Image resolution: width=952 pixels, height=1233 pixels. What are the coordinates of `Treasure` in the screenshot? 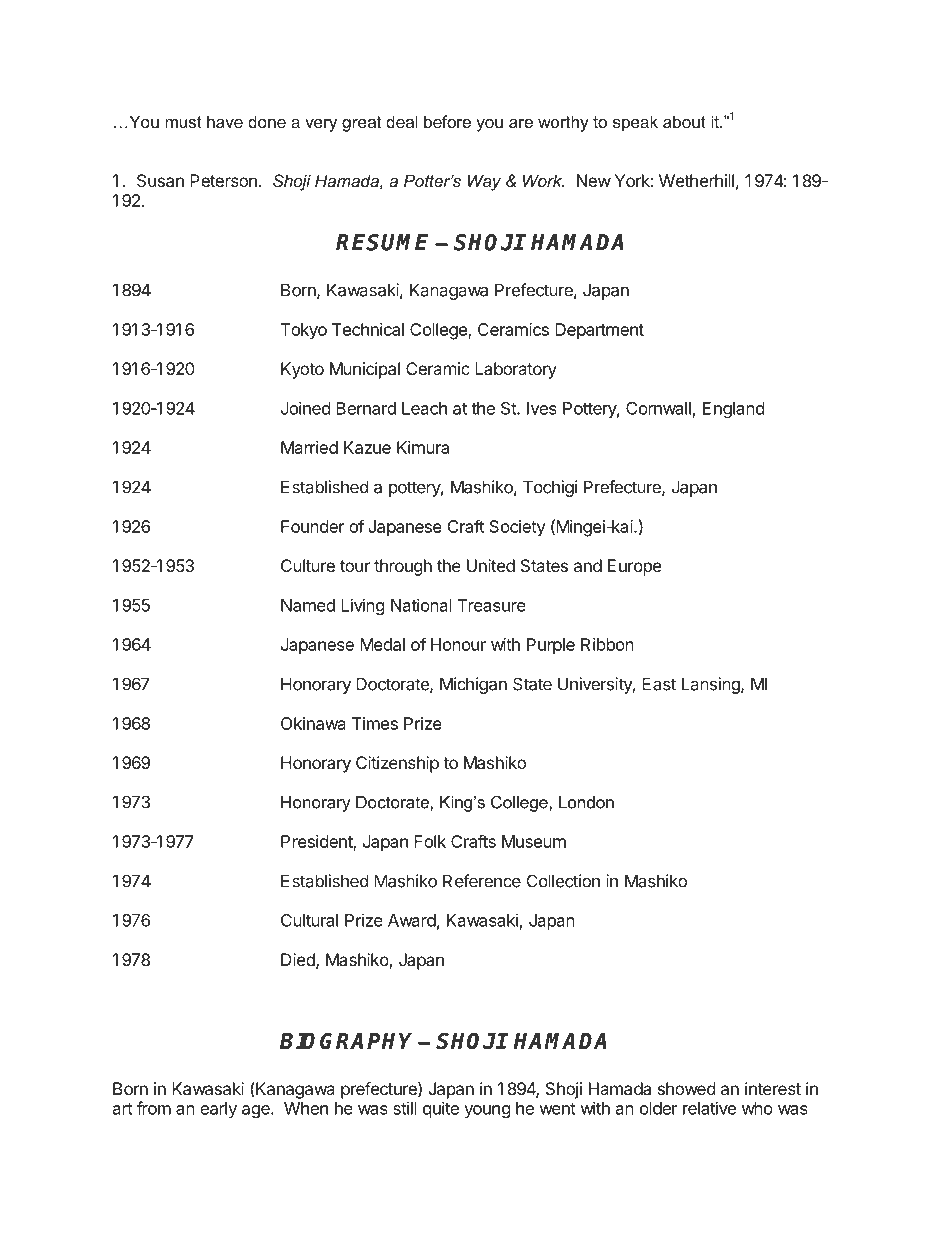 It's located at (492, 605).
